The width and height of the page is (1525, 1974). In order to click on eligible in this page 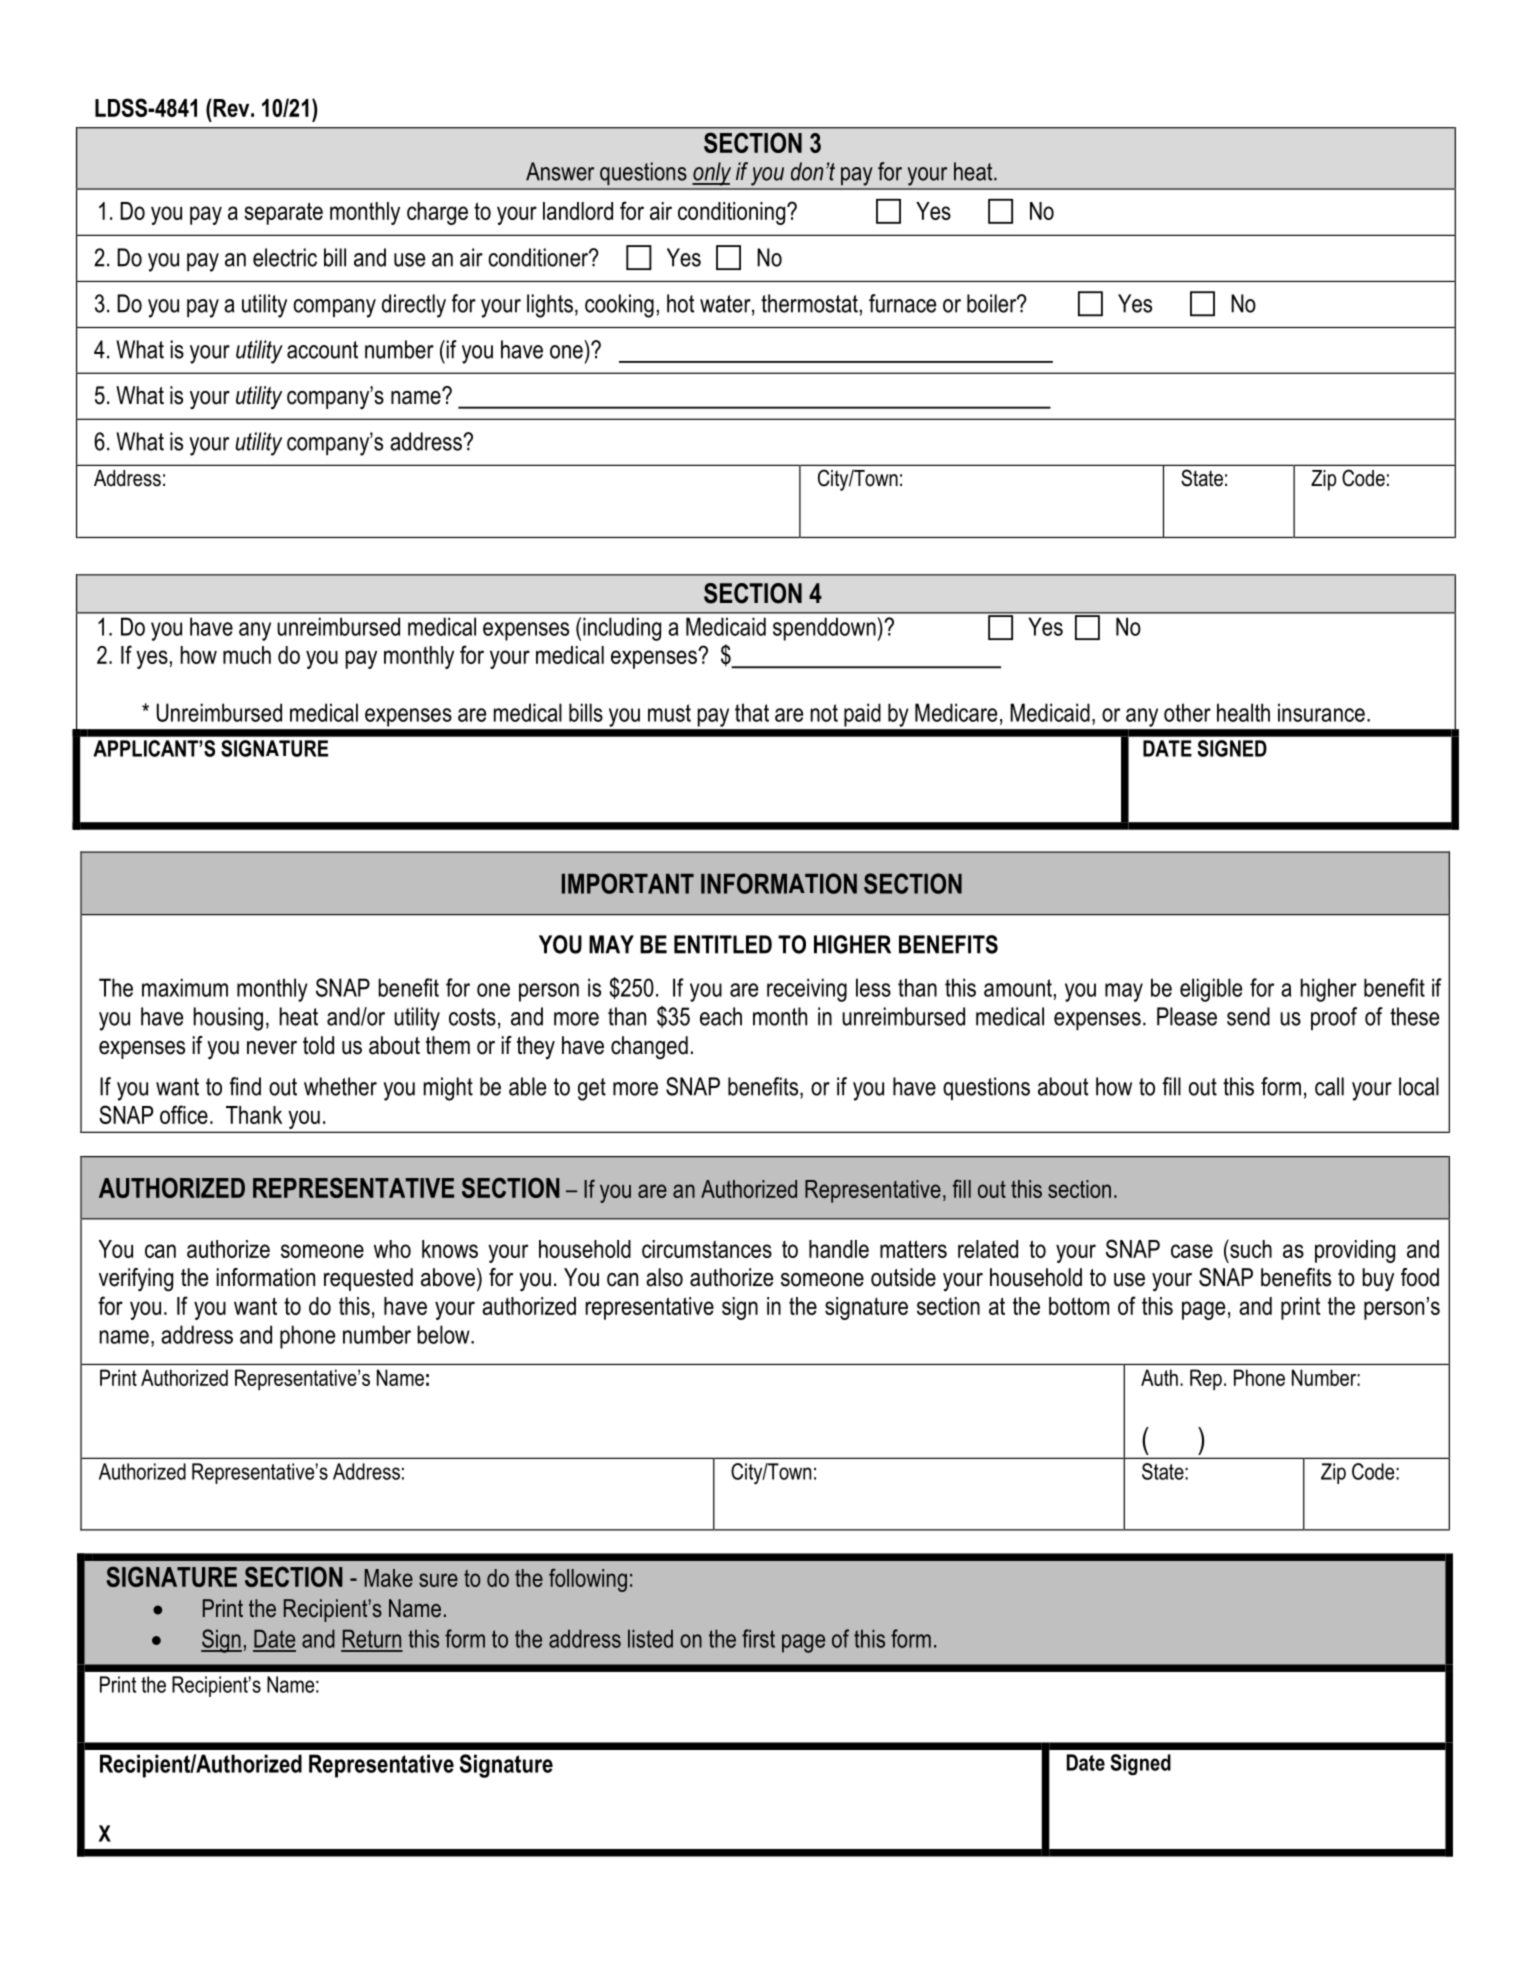, I will do `click(1211, 990)`.
